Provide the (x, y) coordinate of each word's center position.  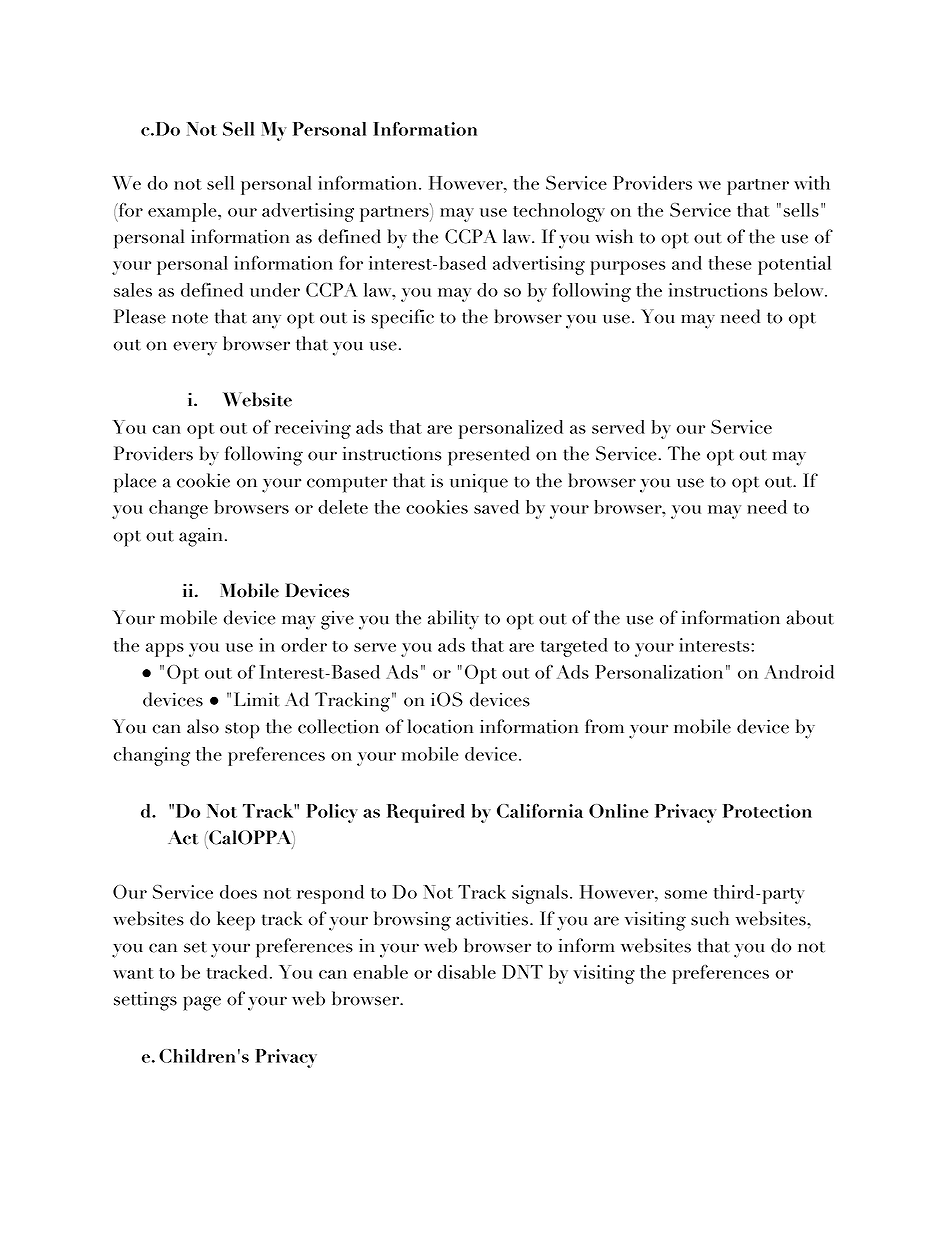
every (195, 348)
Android (799, 672)
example (183, 212)
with (812, 183)
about (810, 617)
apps (165, 650)
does (238, 892)
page (202, 1003)
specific (403, 319)
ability (453, 620)
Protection (767, 811)
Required (426, 813)
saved (496, 507)
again (200, 537)
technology (559, 212)
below (800, 290)
